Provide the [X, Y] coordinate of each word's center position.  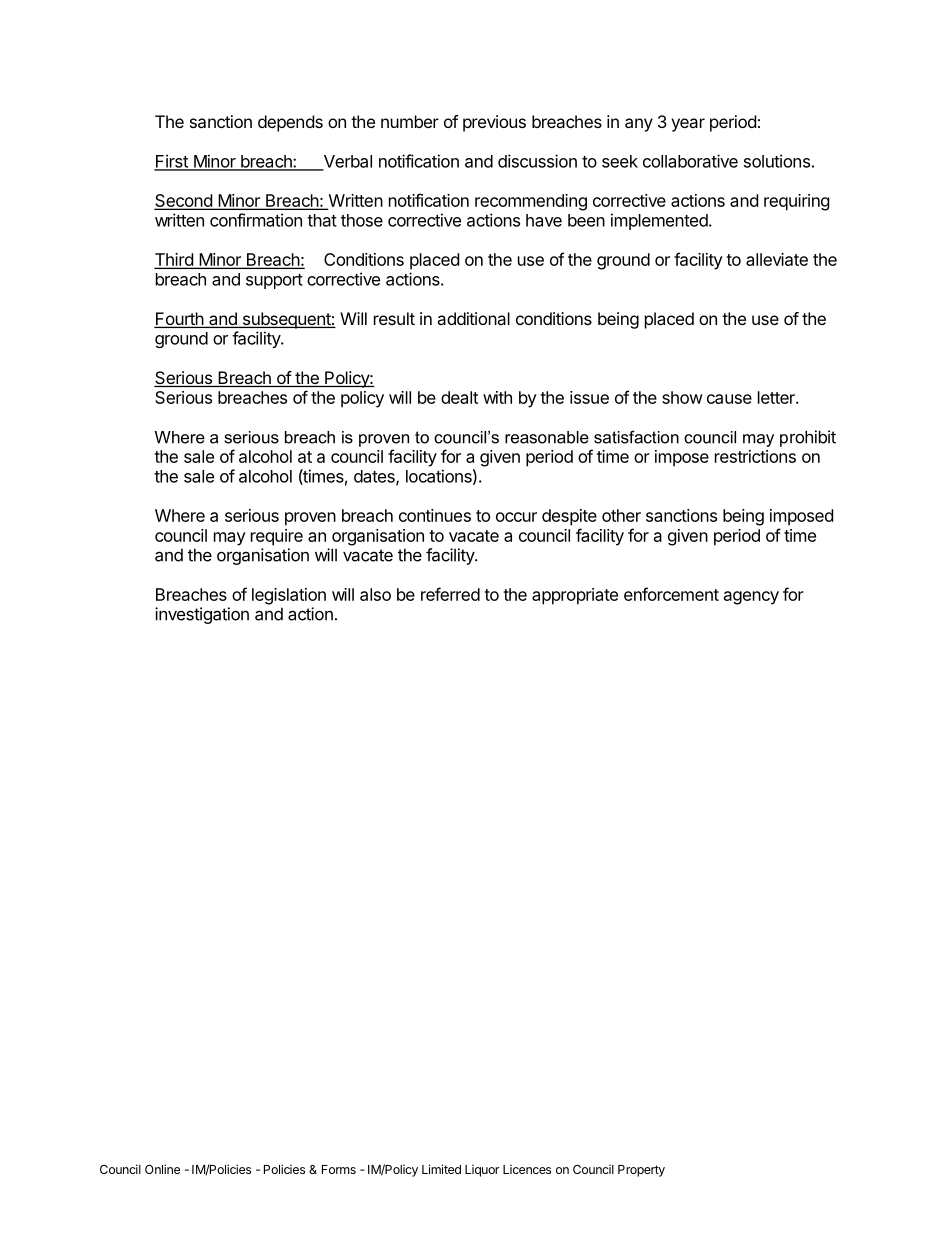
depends [290, 123]
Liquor [482, 1171]
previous [494, 123]
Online [162, 1169]
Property [641, 1171]
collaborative [690, 161]
